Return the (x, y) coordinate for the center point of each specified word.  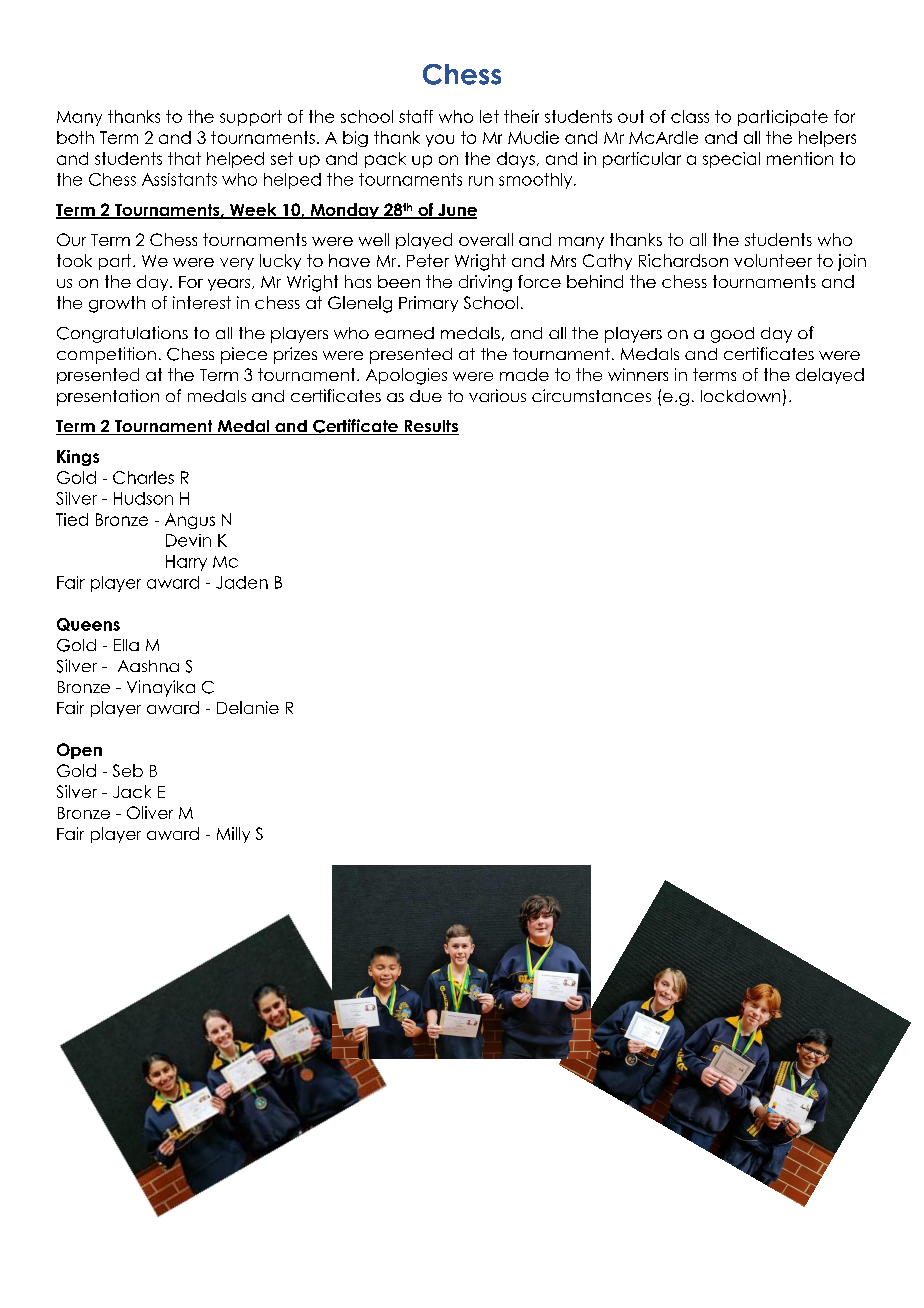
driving (485, 283)
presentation (108, 397)
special (731, 160)
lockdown (740, 396)
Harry (186, 563)
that (184, 158)
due (426, 396)
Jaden (242, 582)
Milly (233, 835)
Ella (126, 645)
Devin (188, 540)
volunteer (773, 260)
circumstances (591, 395)
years (230, 285)
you (440, 140)
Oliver (150, 812)
